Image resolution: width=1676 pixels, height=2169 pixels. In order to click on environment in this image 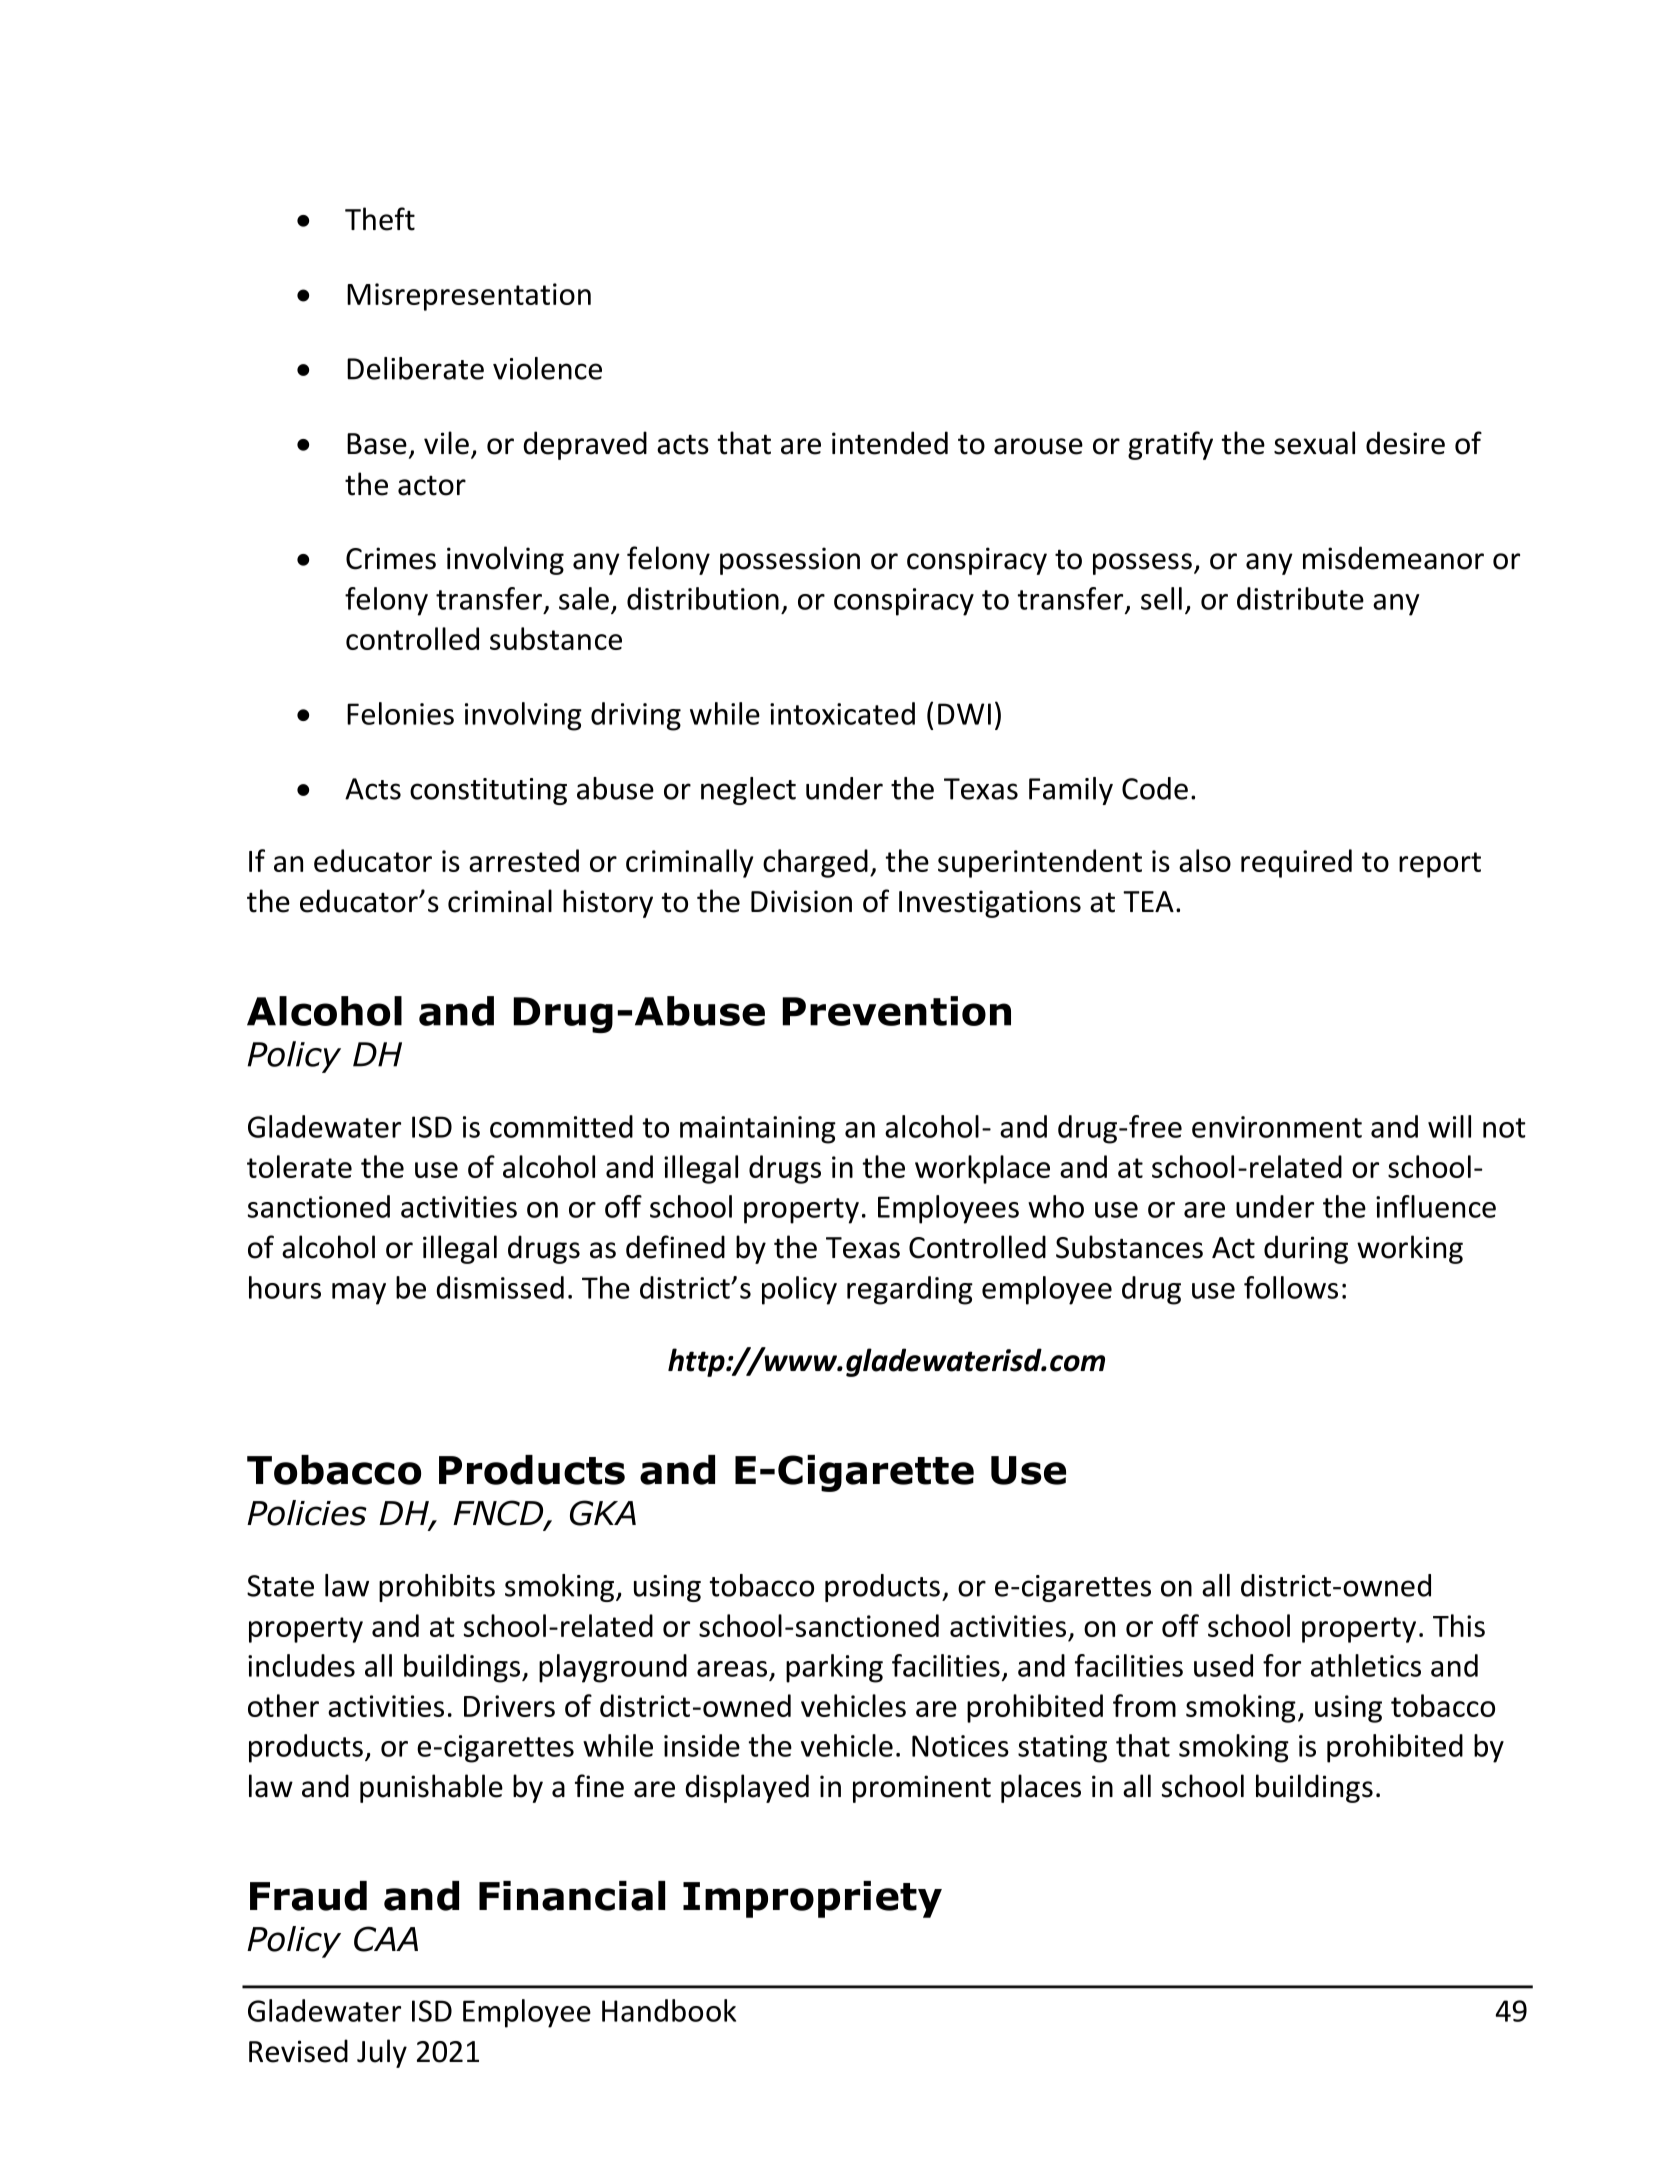, I will do `click(1277, 1127)`.
